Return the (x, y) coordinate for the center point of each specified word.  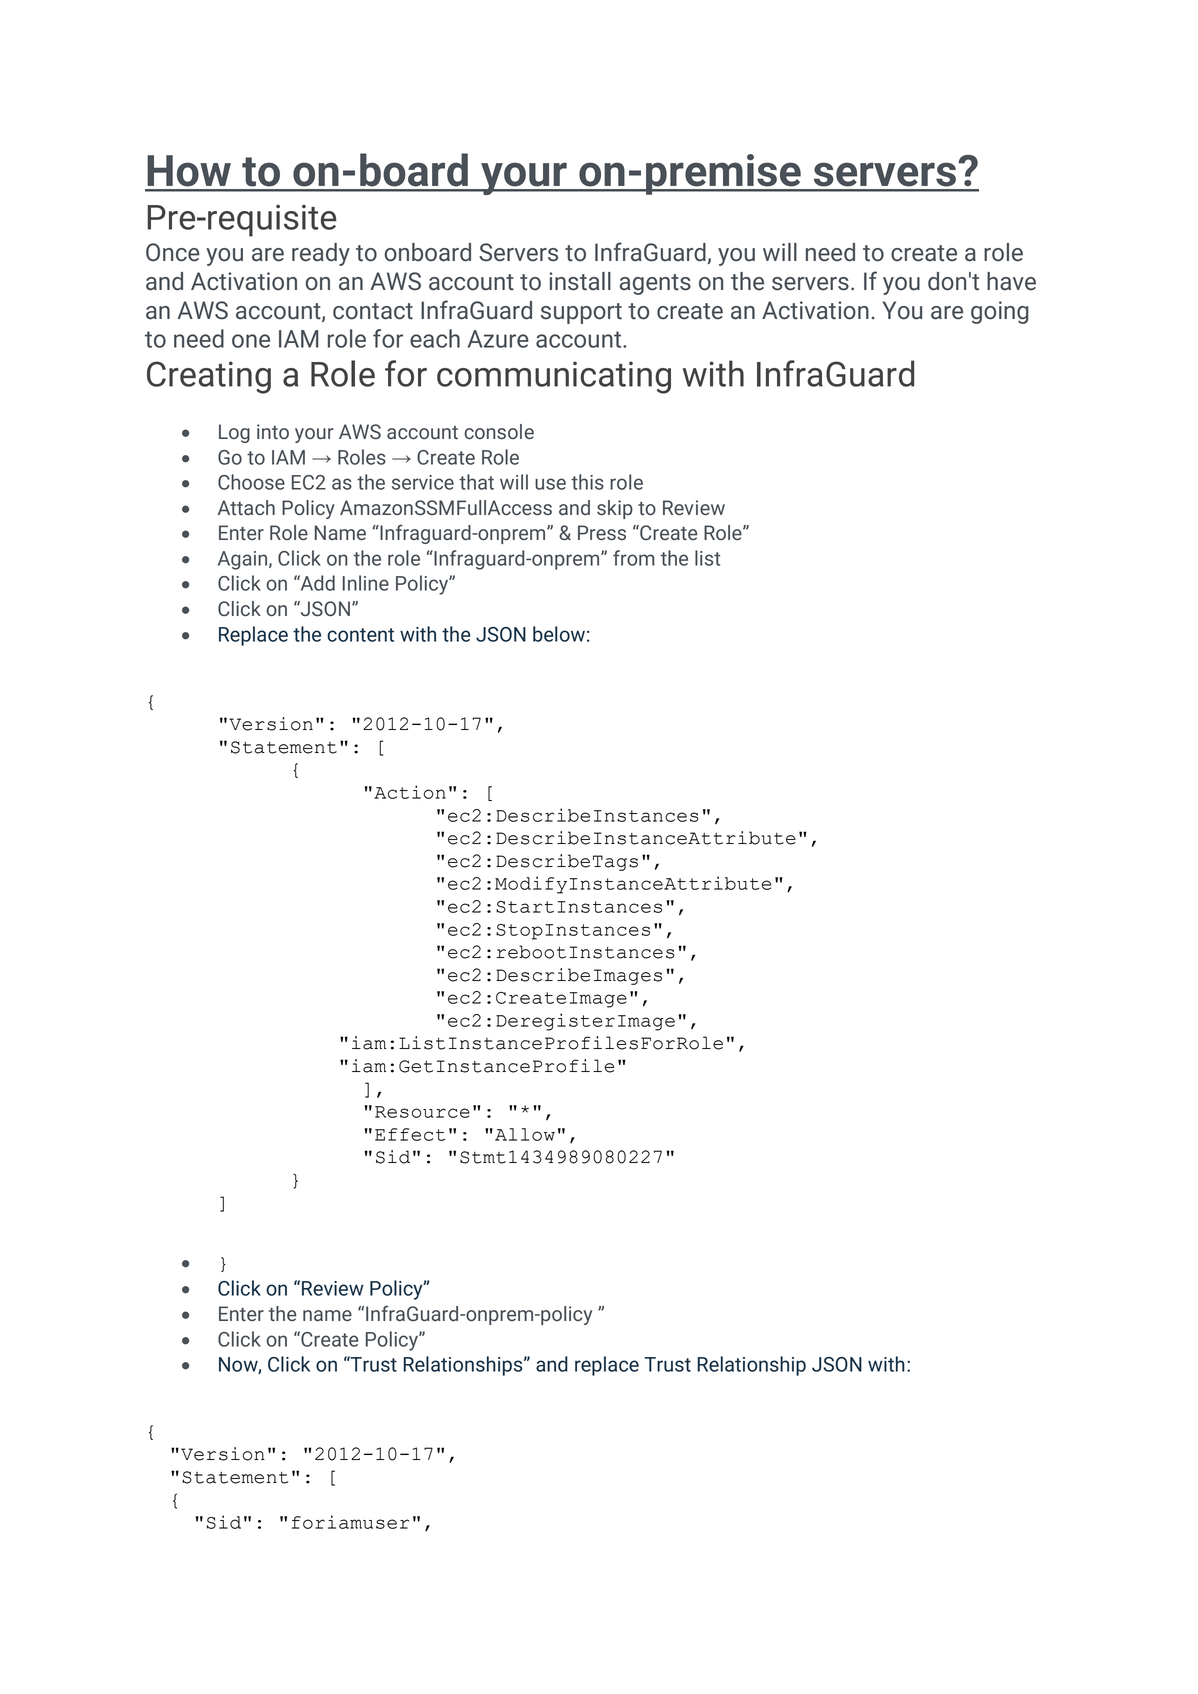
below (559, 634)
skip (615, 509)
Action (410, 792)
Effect (410, 1134)
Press (602, 533)
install (580, 281)
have (1011, 281)
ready (321, 254)
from (633, 558)
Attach (246, 507)
